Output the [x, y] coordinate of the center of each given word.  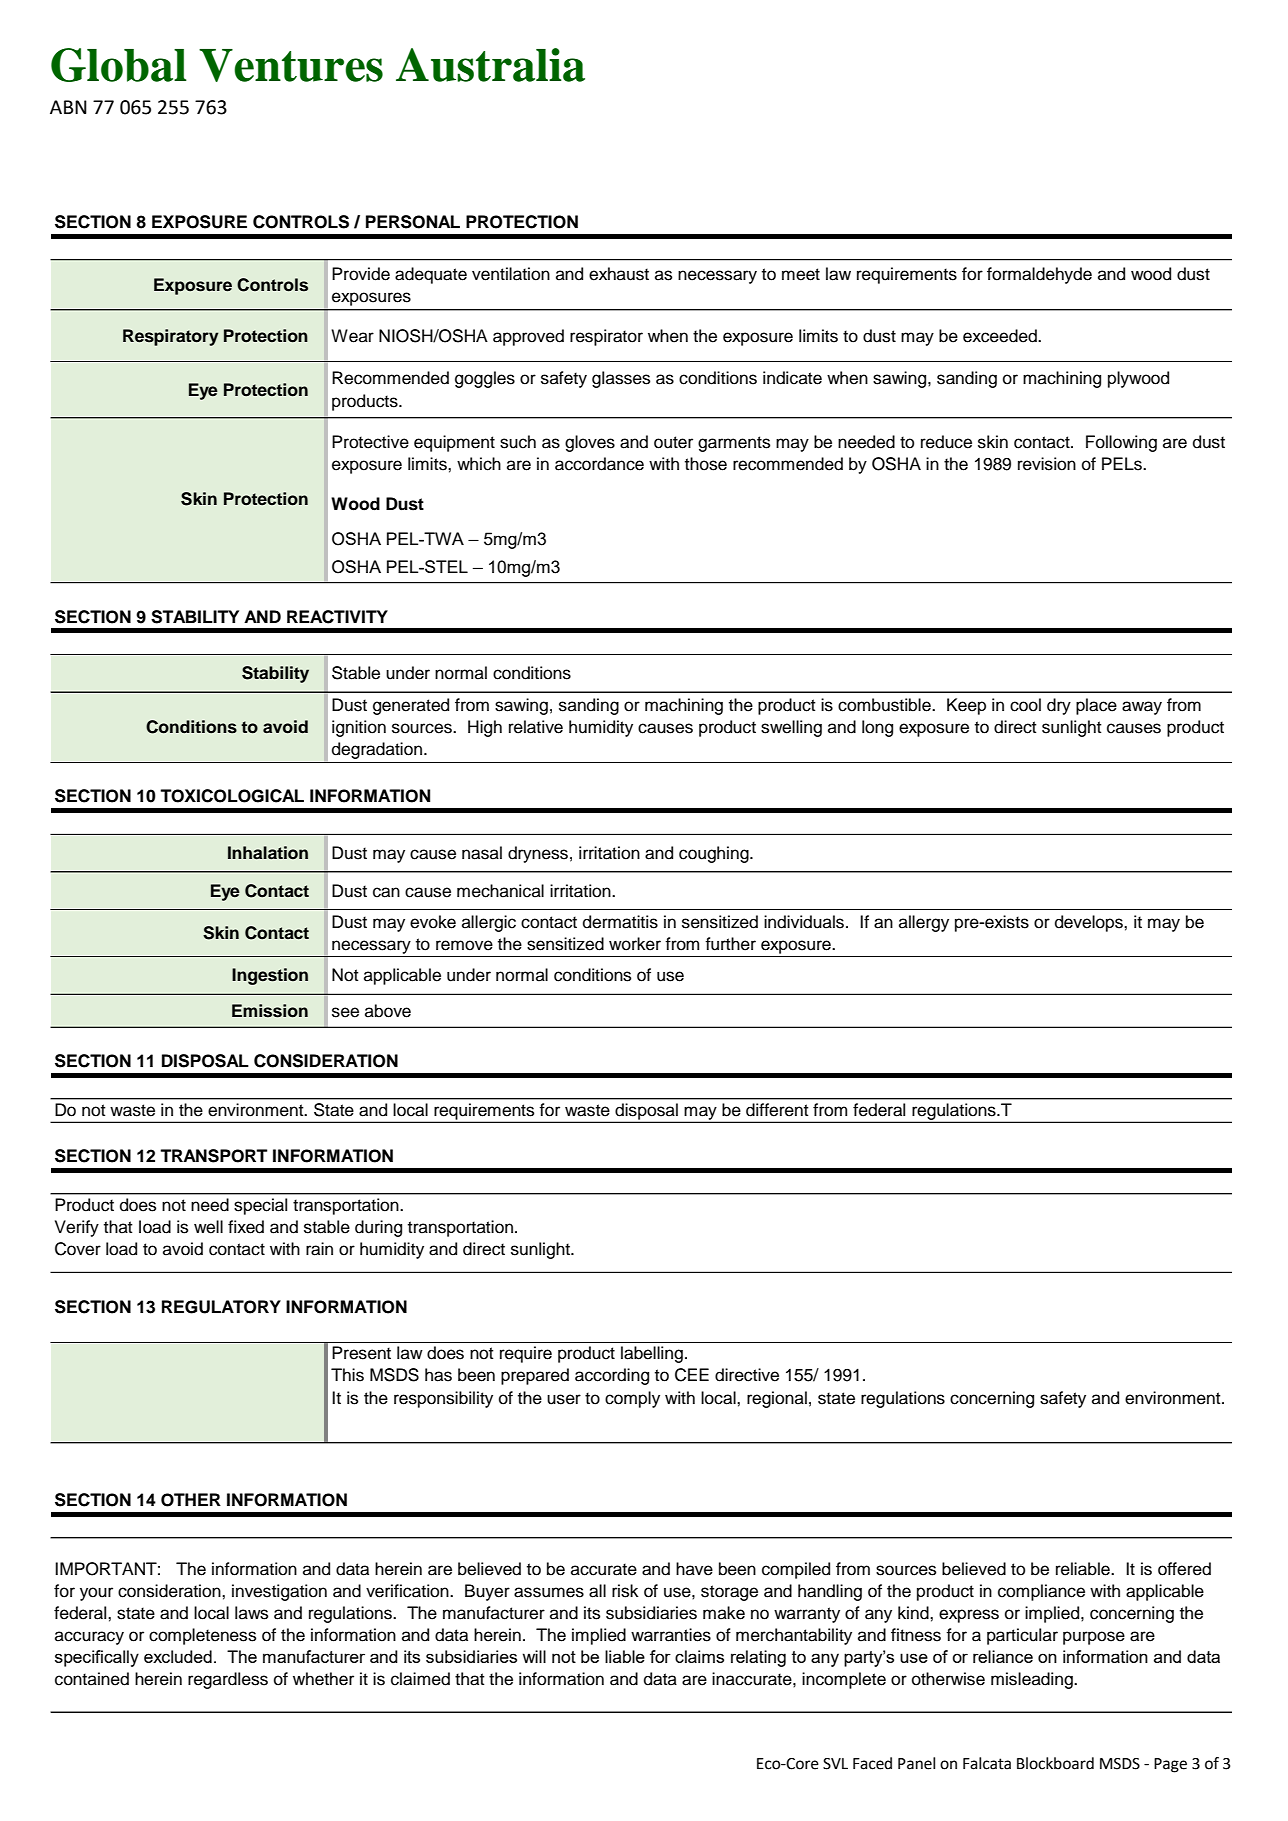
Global [119, 65]
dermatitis [620, 922]
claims [699, 1656]
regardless [228, 1680]
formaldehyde [1039, 275]
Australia [490, 65]
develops [1090, 923]
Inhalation [268, 853]
